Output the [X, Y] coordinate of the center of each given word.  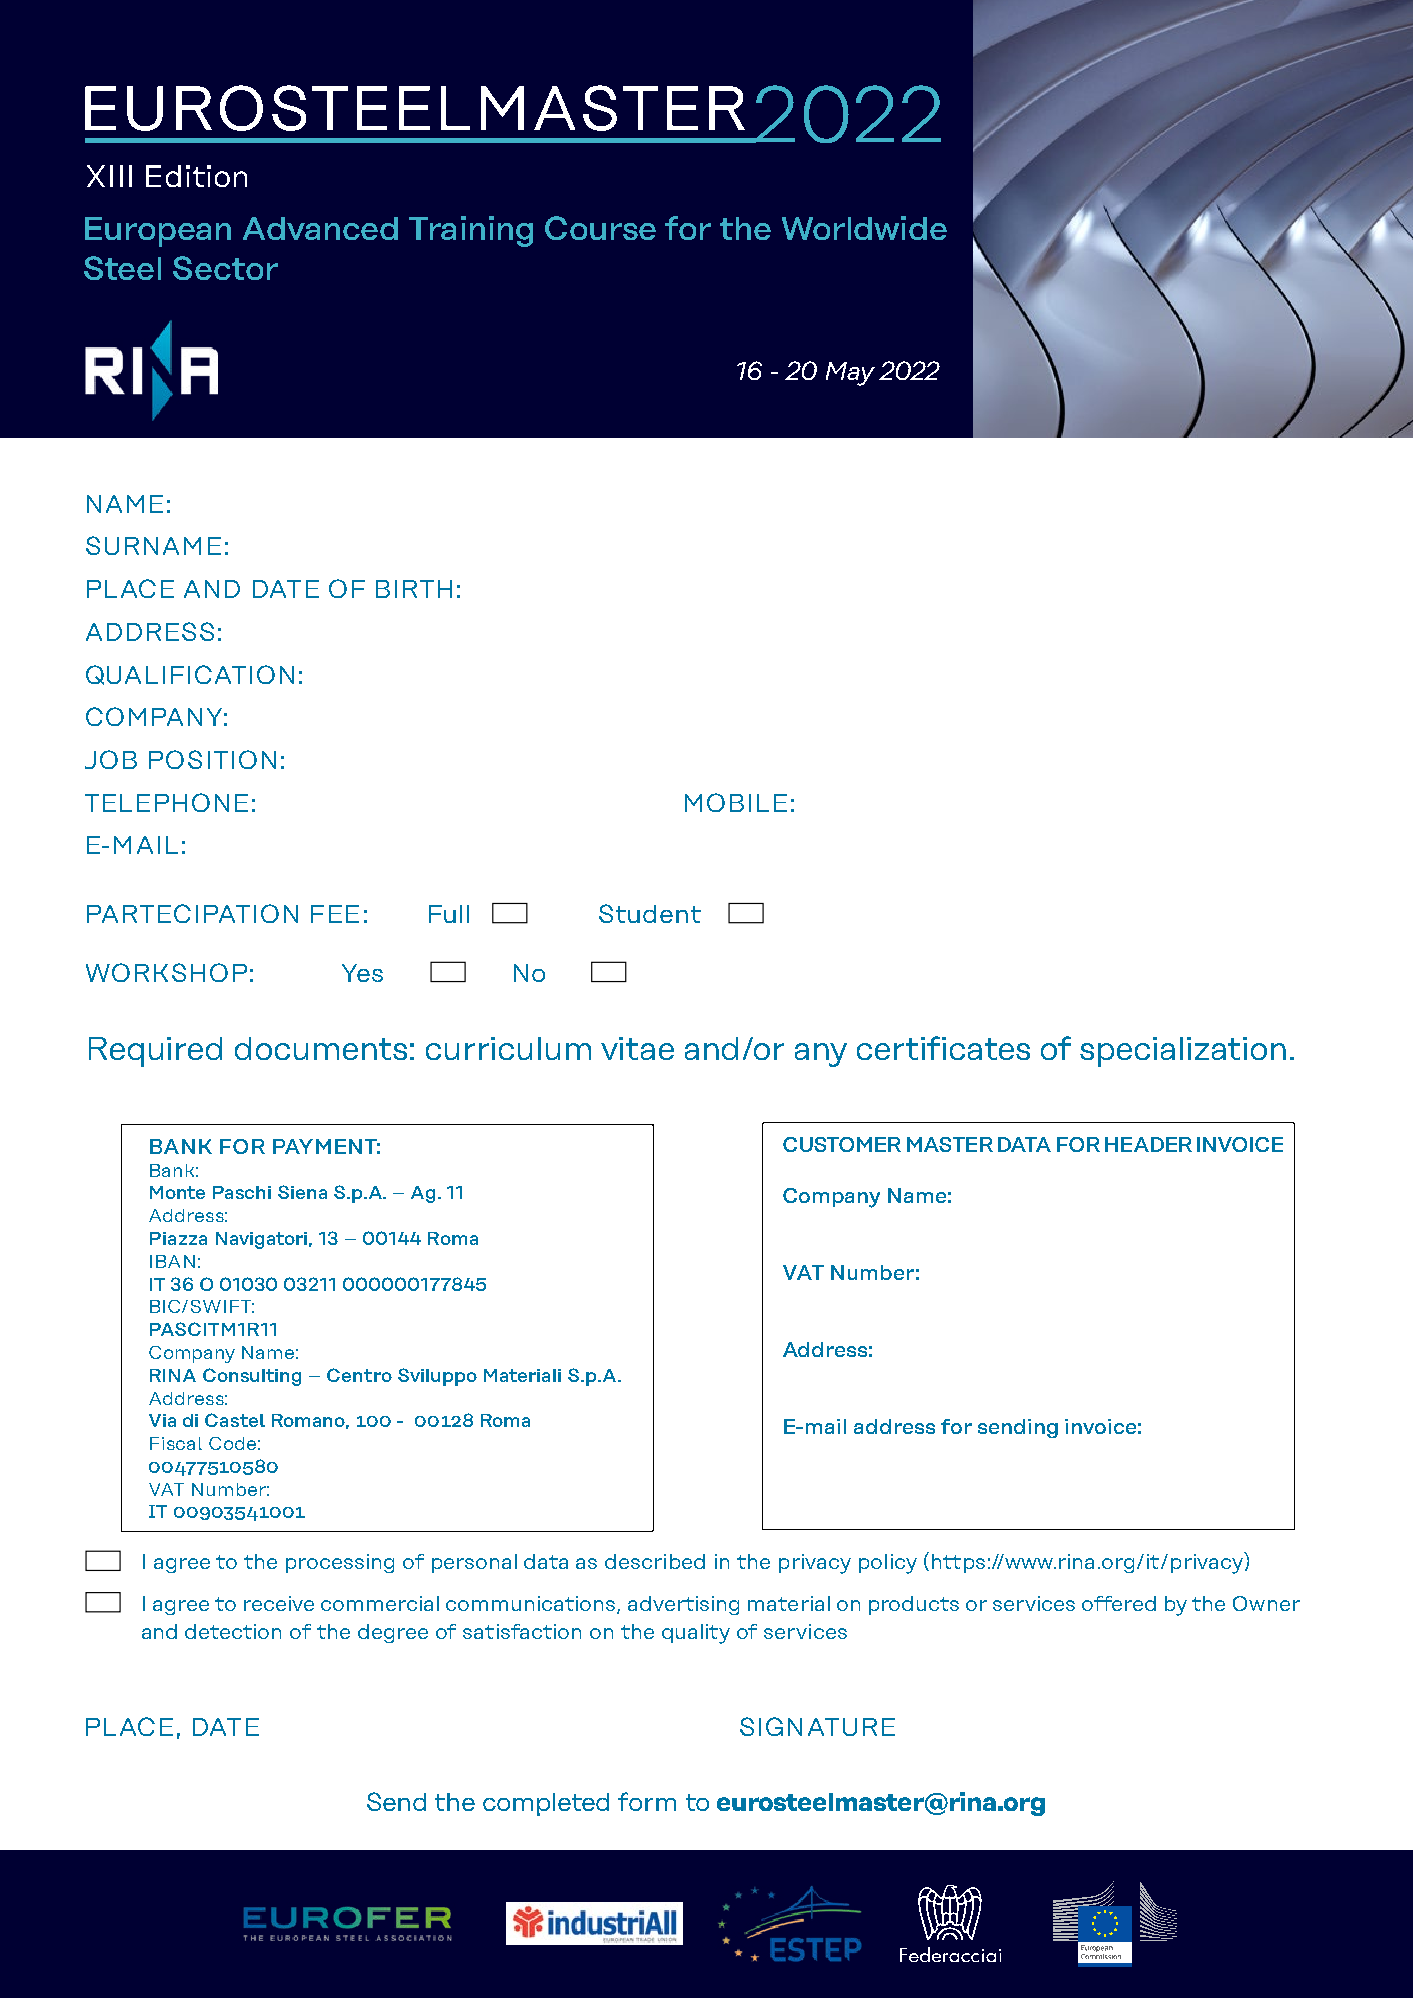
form [647, 1801]
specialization [1183, 1052]
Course [600, 228]
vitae [637, 1048]
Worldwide [864, 228]
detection [233, 1631]
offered [1119, 1603]
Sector [225, 268]
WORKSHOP [166, 972]
